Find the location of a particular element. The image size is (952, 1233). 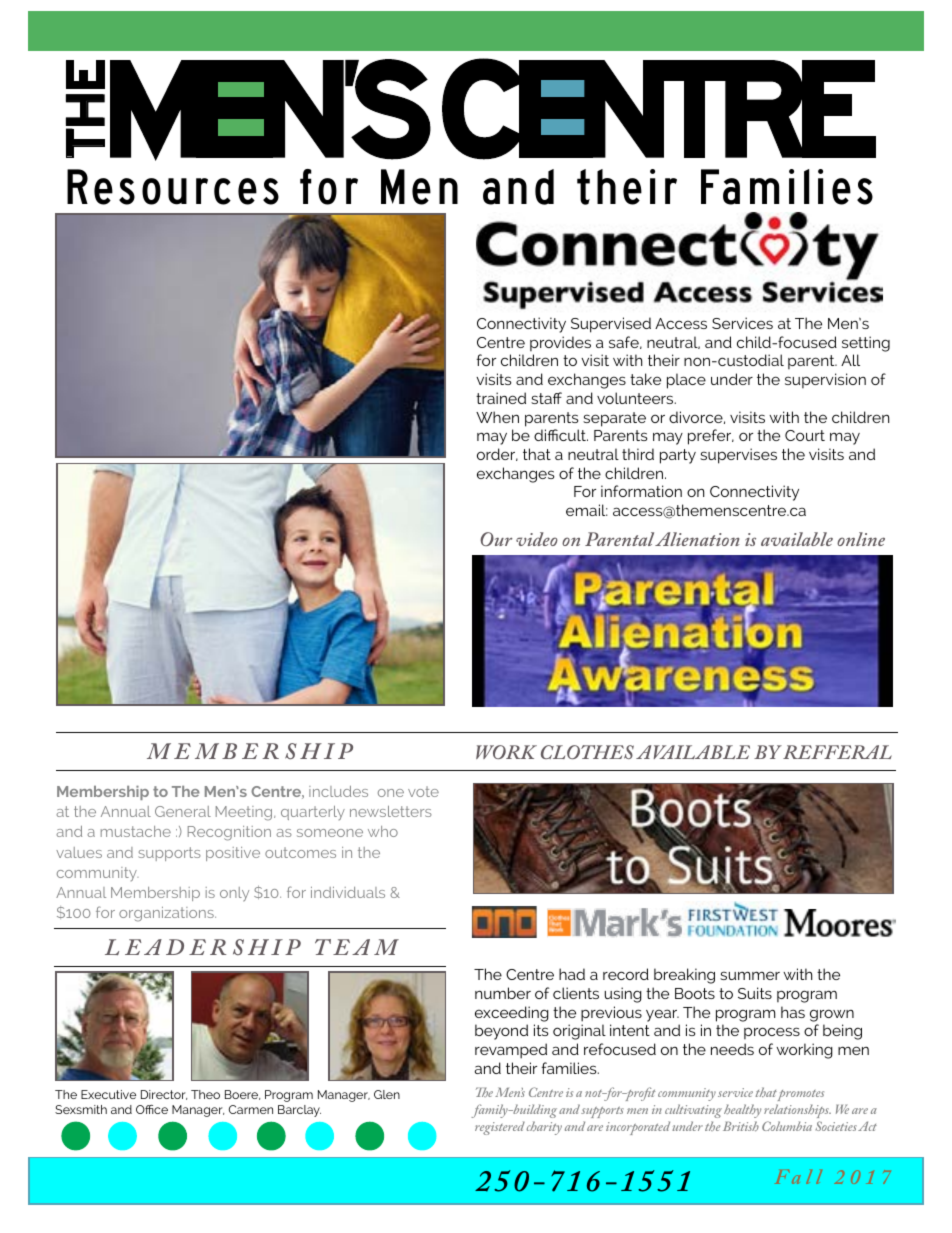

General is located at coordinates (183, 811).
